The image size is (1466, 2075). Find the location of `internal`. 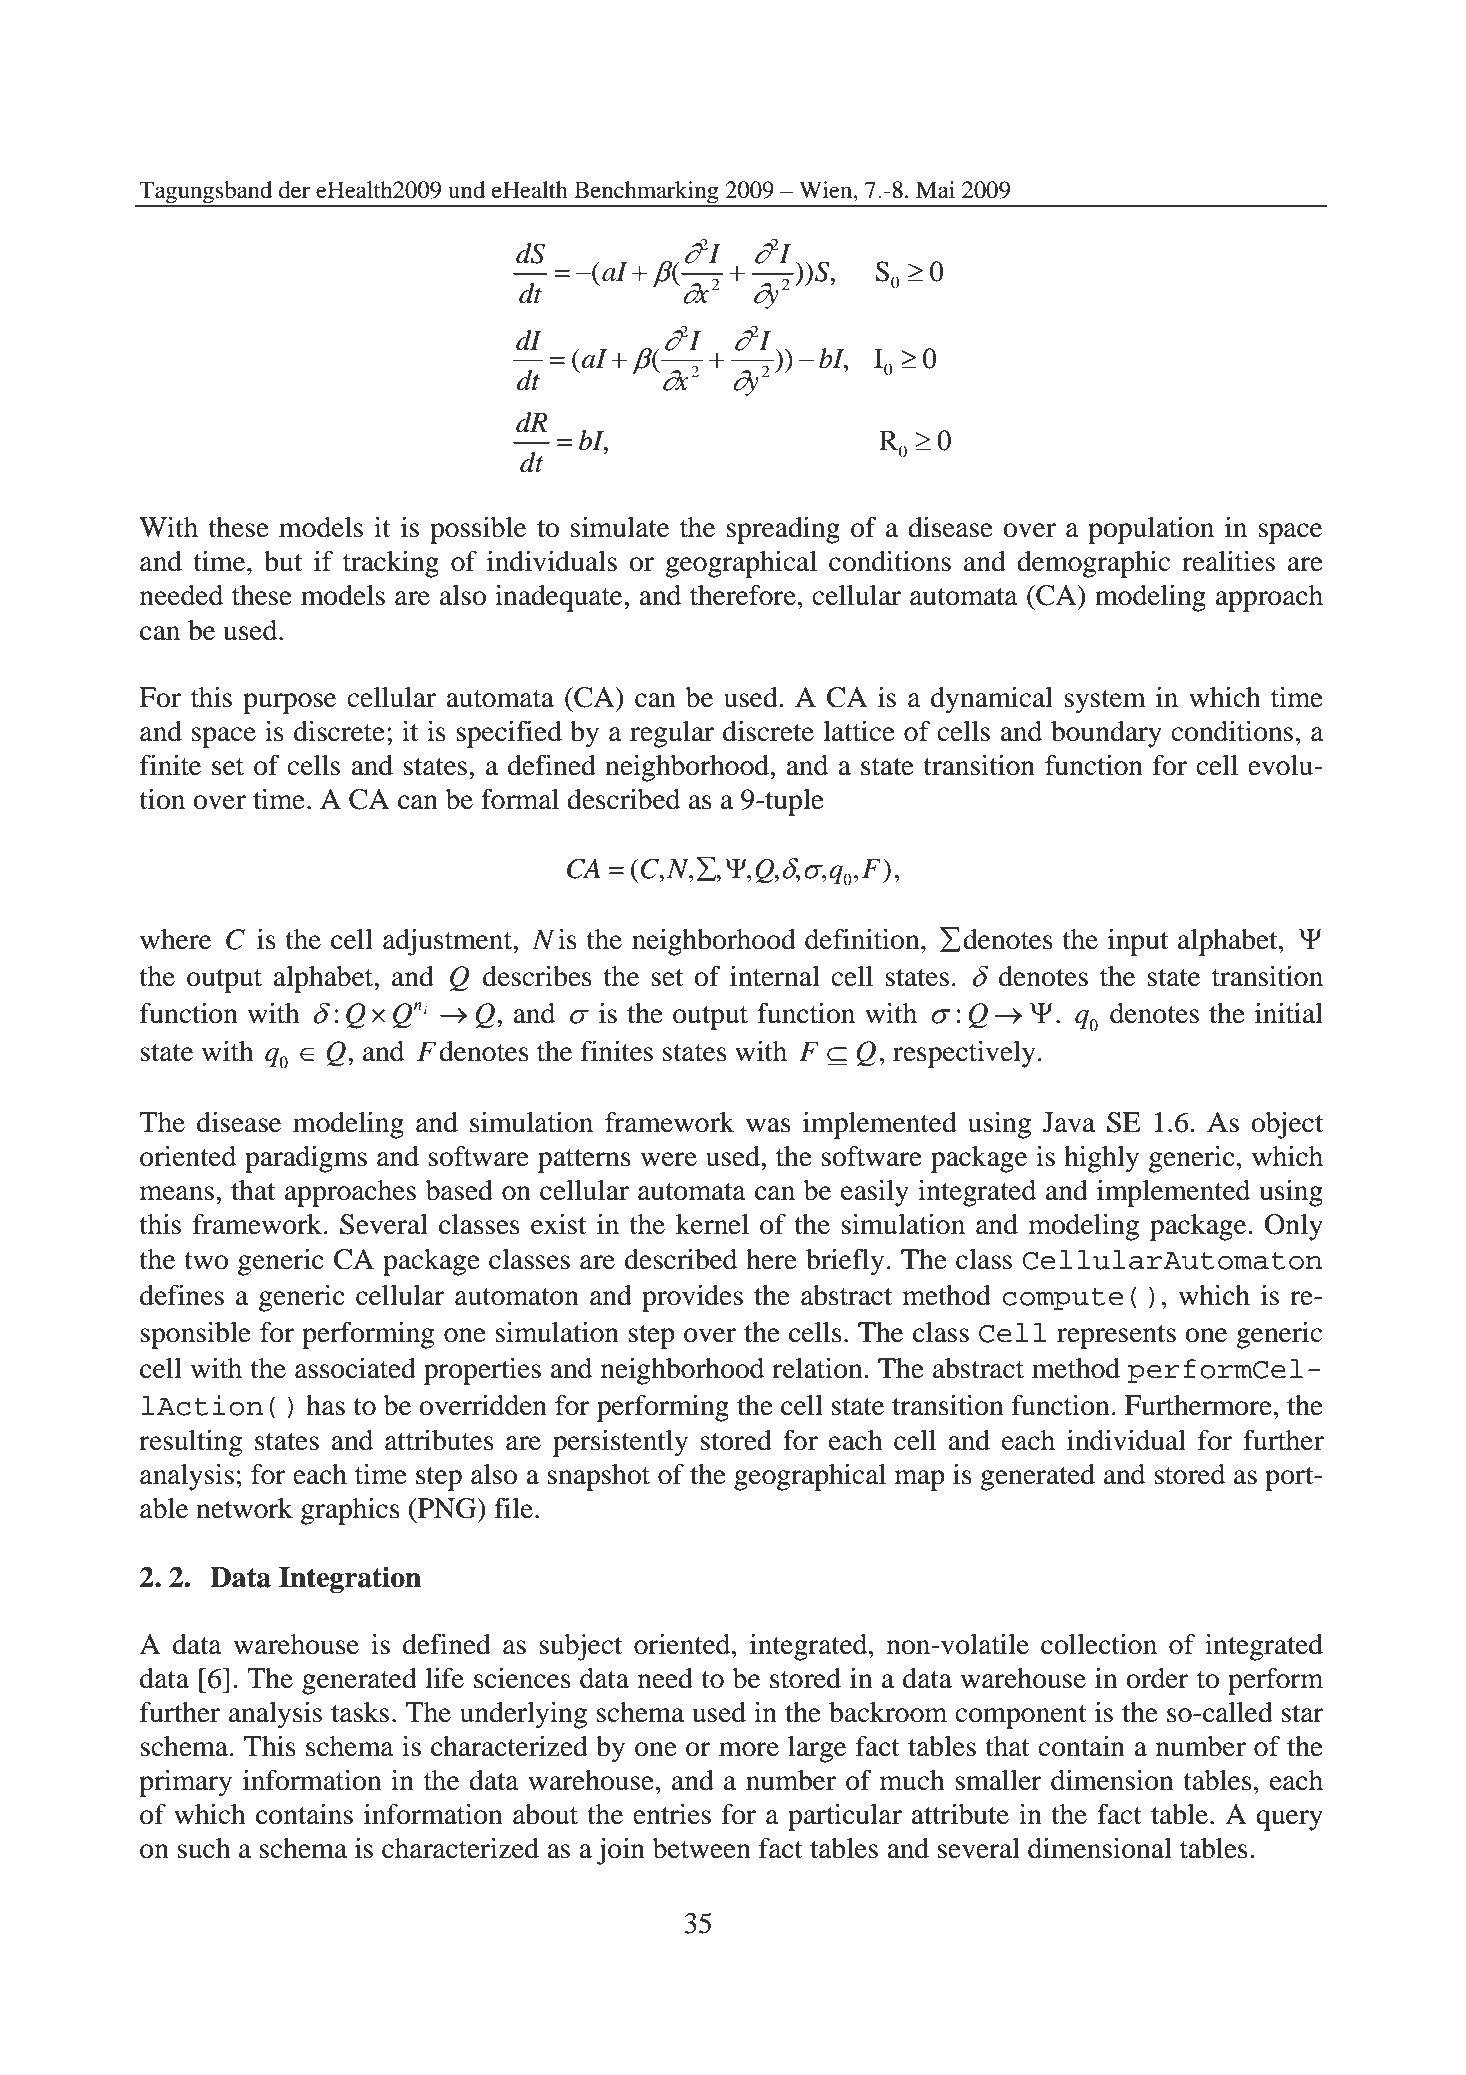

internal is located at coordinates (775, 976).
